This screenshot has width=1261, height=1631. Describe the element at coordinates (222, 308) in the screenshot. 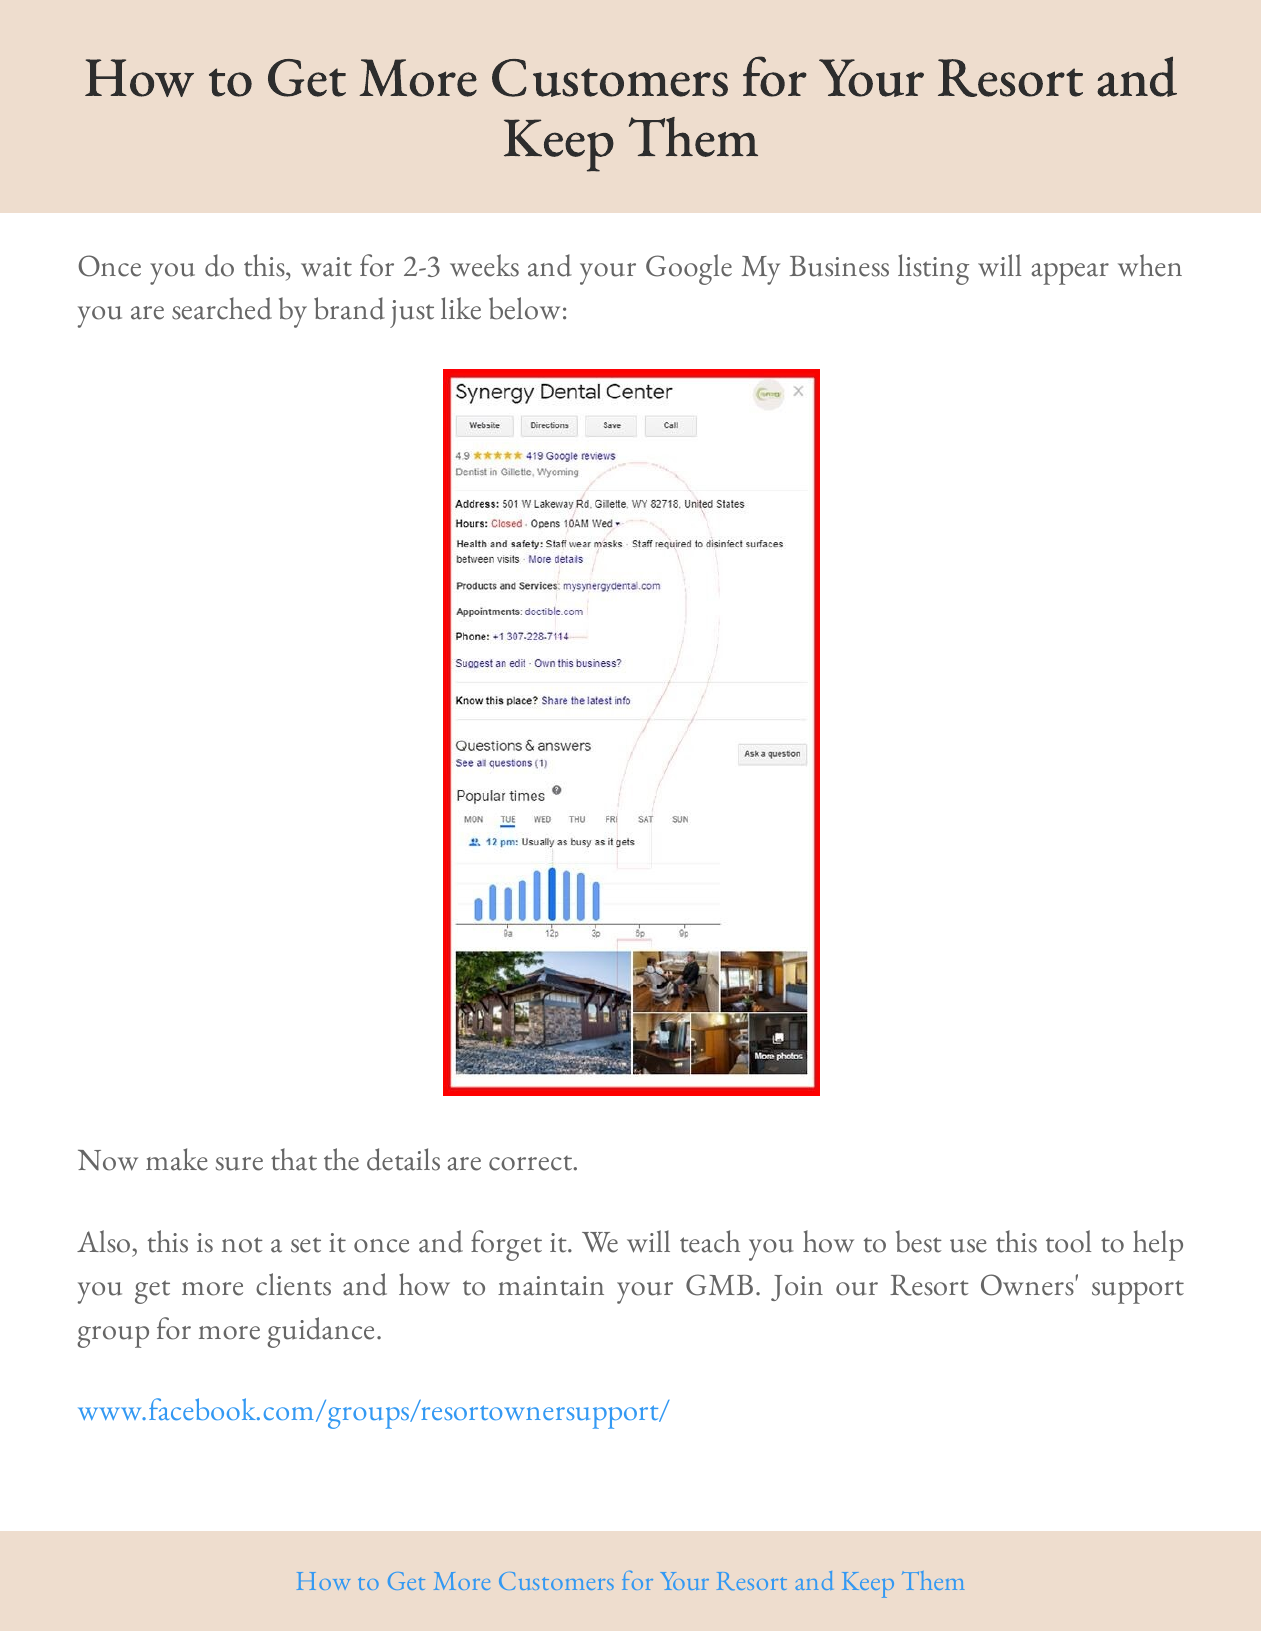

I see `searched` at that location.
